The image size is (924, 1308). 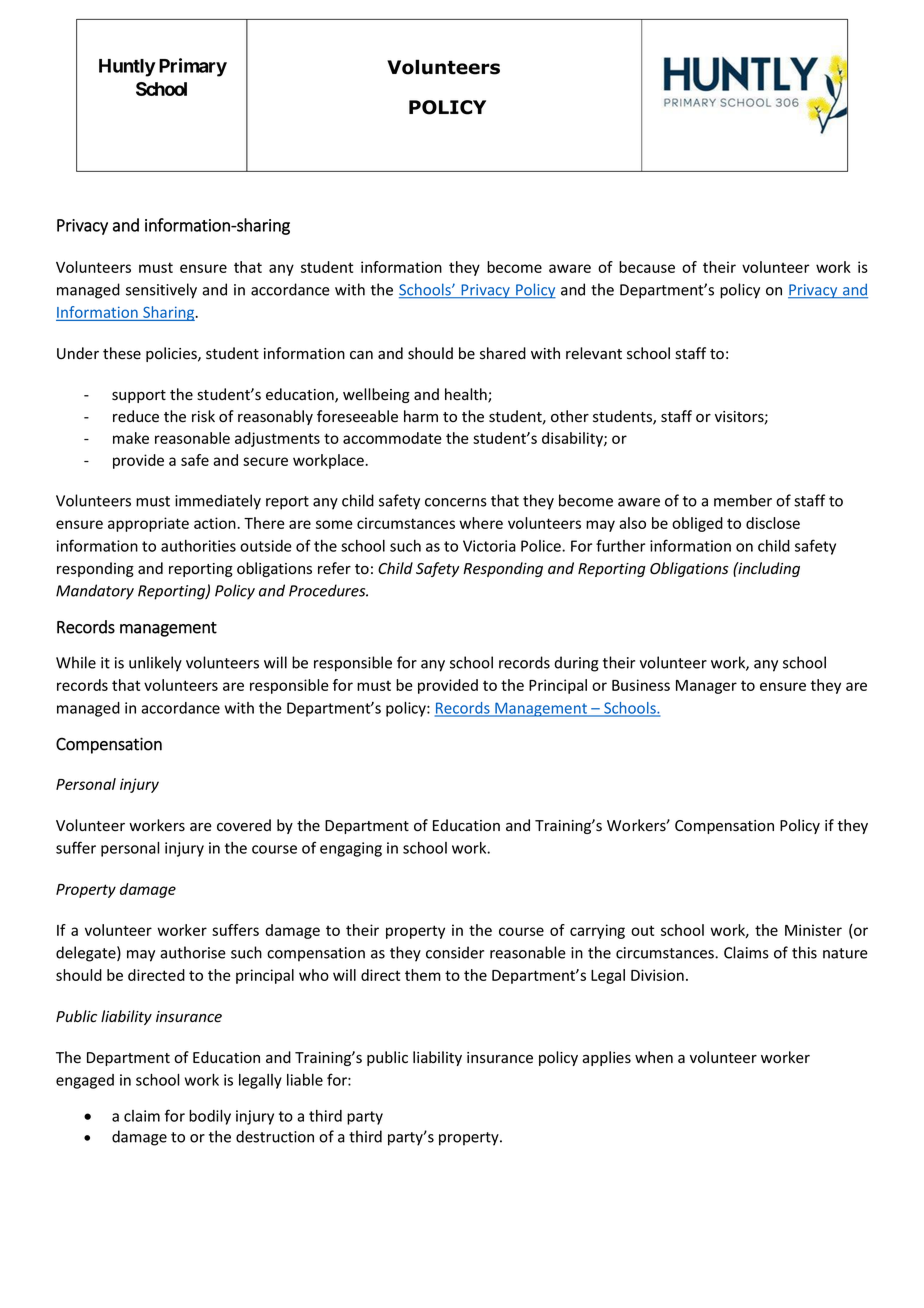 I want to click on because, so click(x=647, y=267).
